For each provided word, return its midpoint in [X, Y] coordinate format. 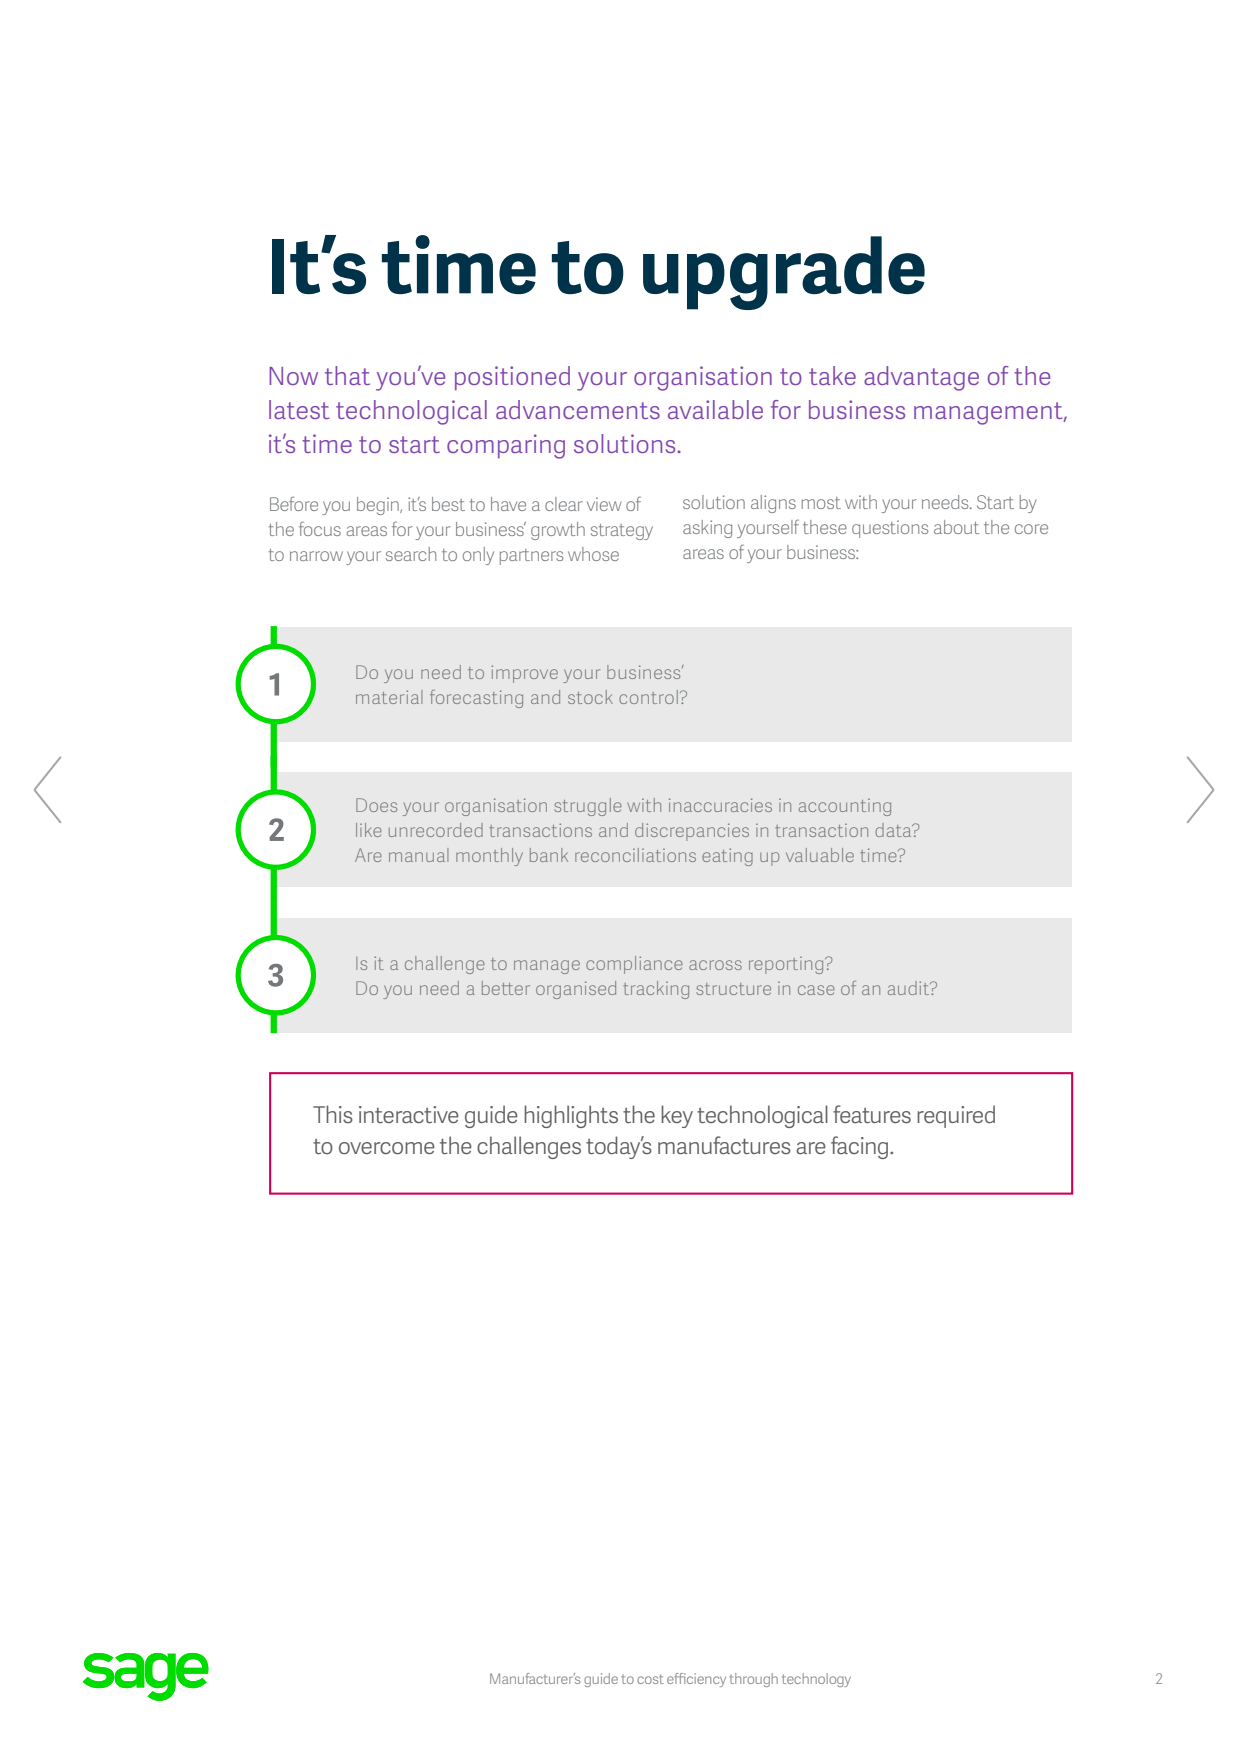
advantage [921, 378]
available [715, 409]
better [506, 988]
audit [910, 988]
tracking [656, 990]
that [347, 375]
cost [650, 1679]
